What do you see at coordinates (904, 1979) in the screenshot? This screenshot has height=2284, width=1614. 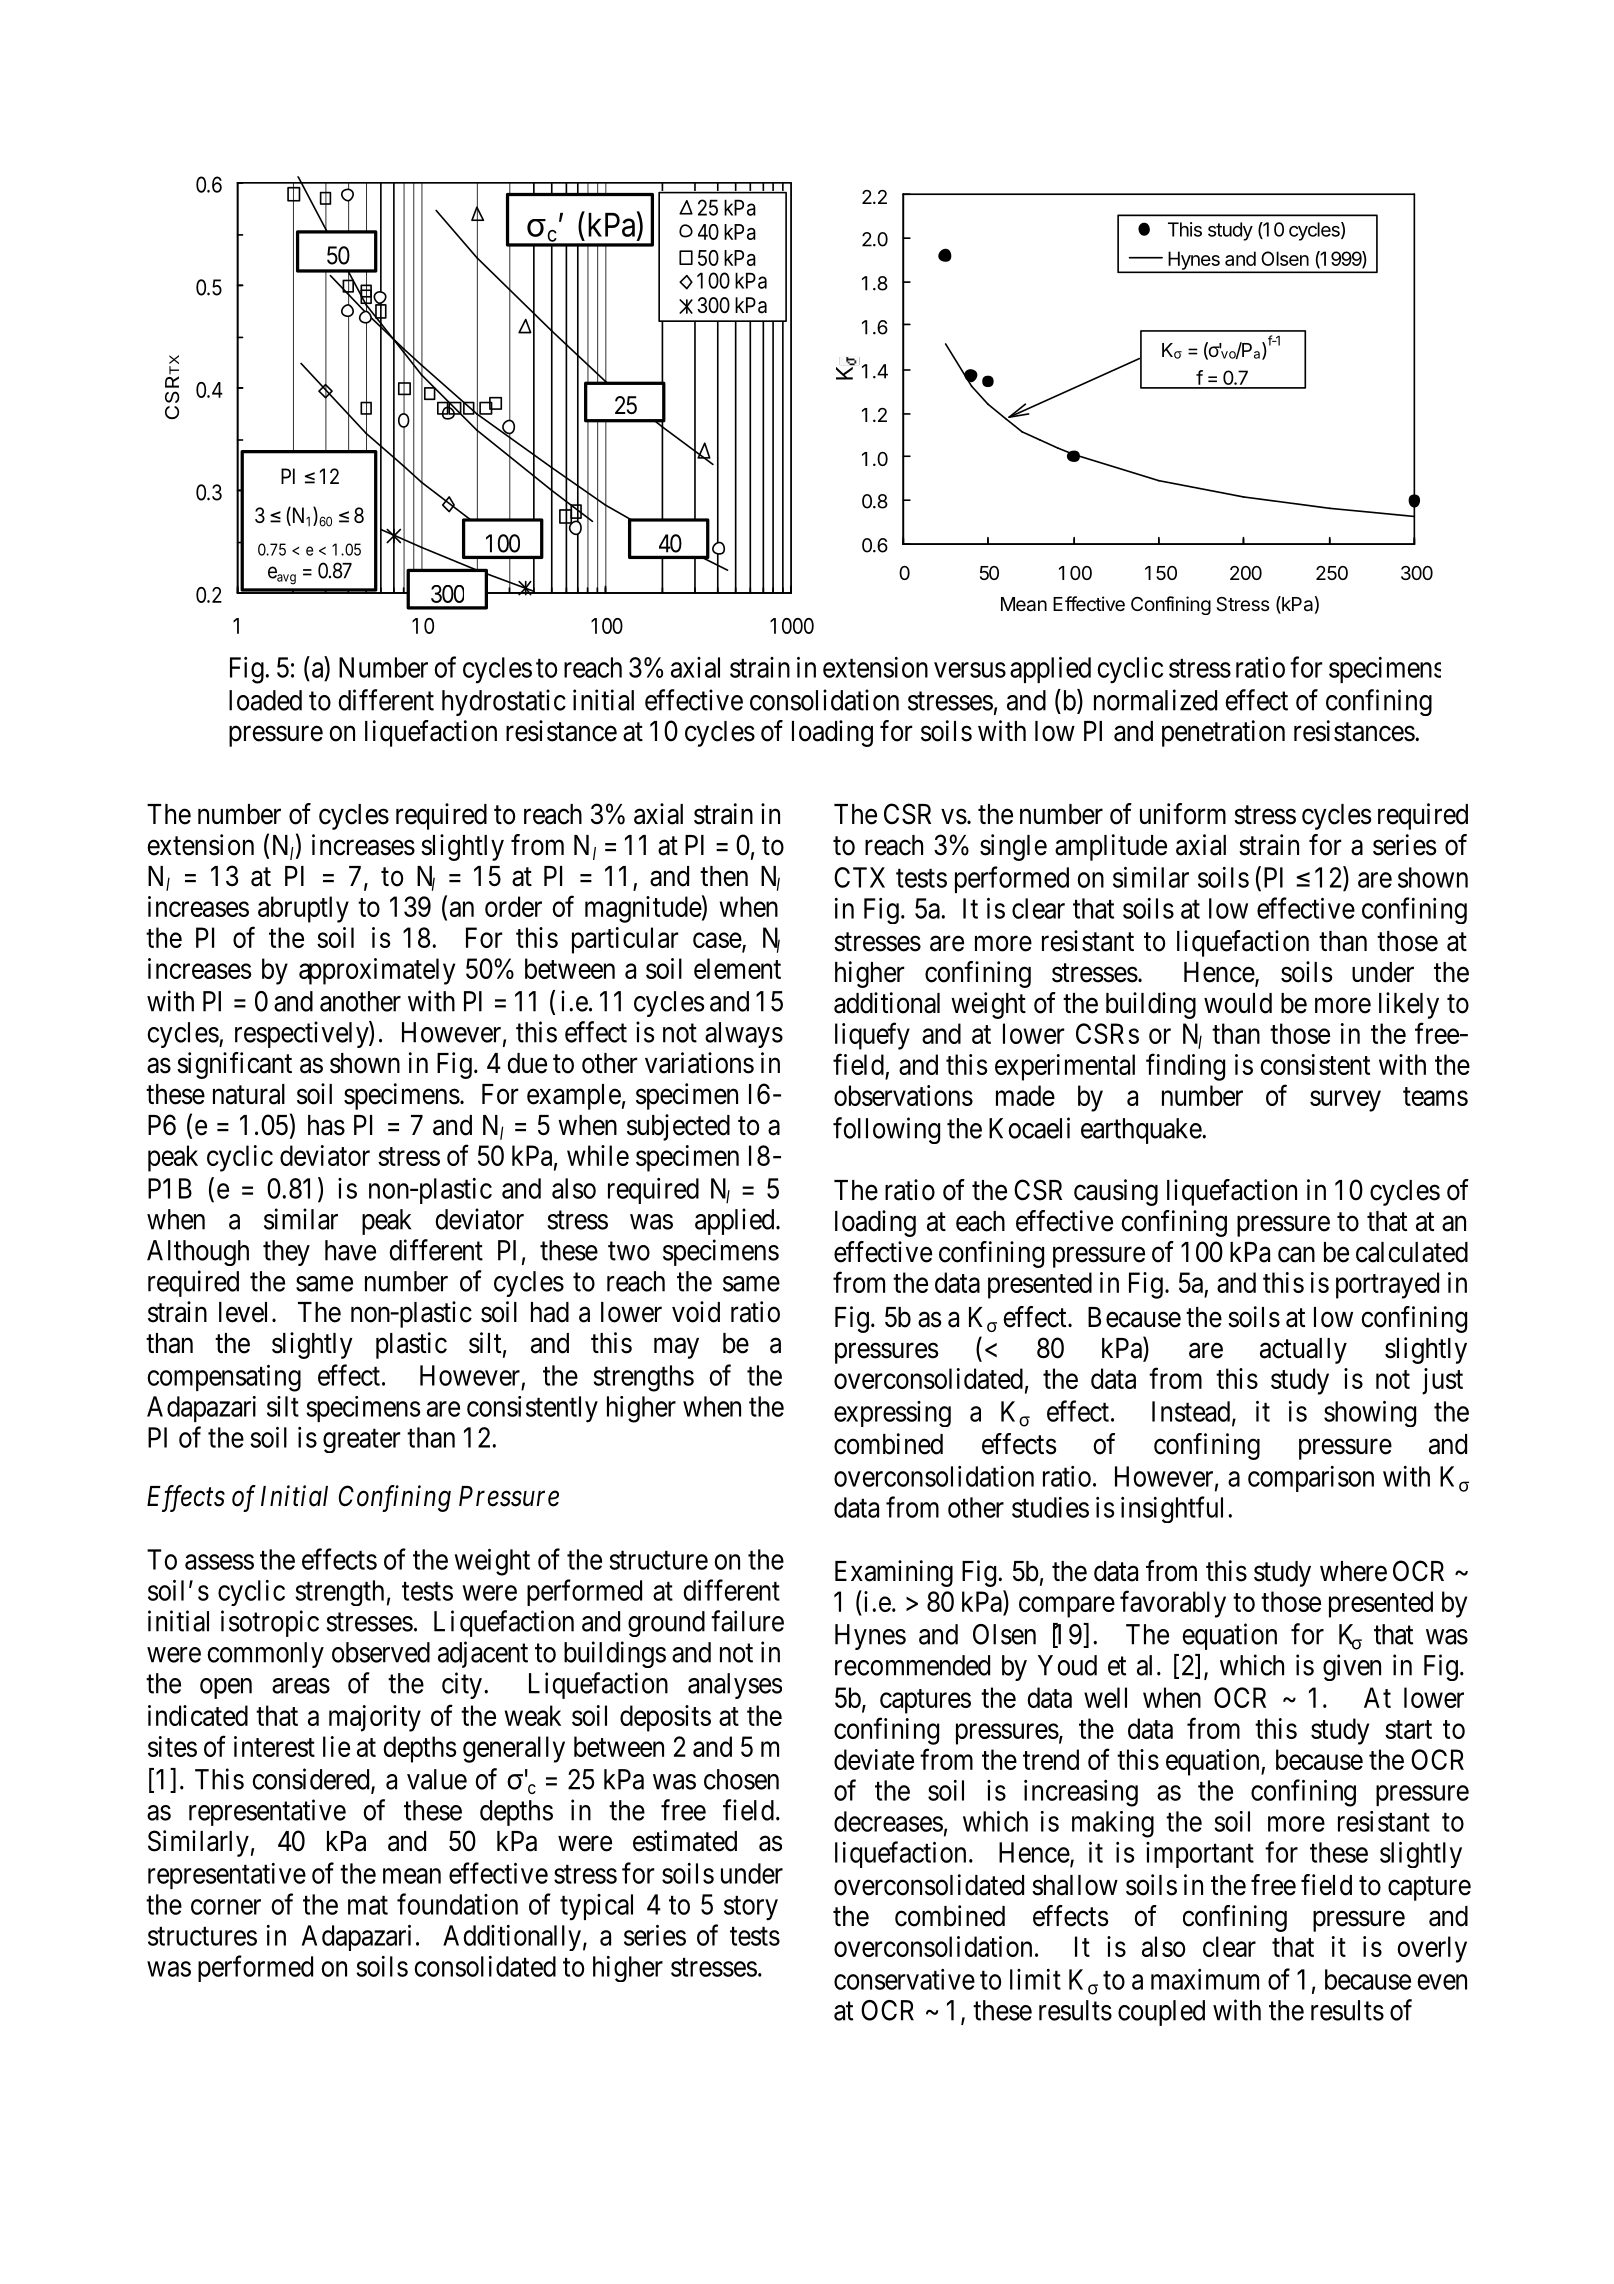 I see `conservative` at bounding box center [904, 1979].
